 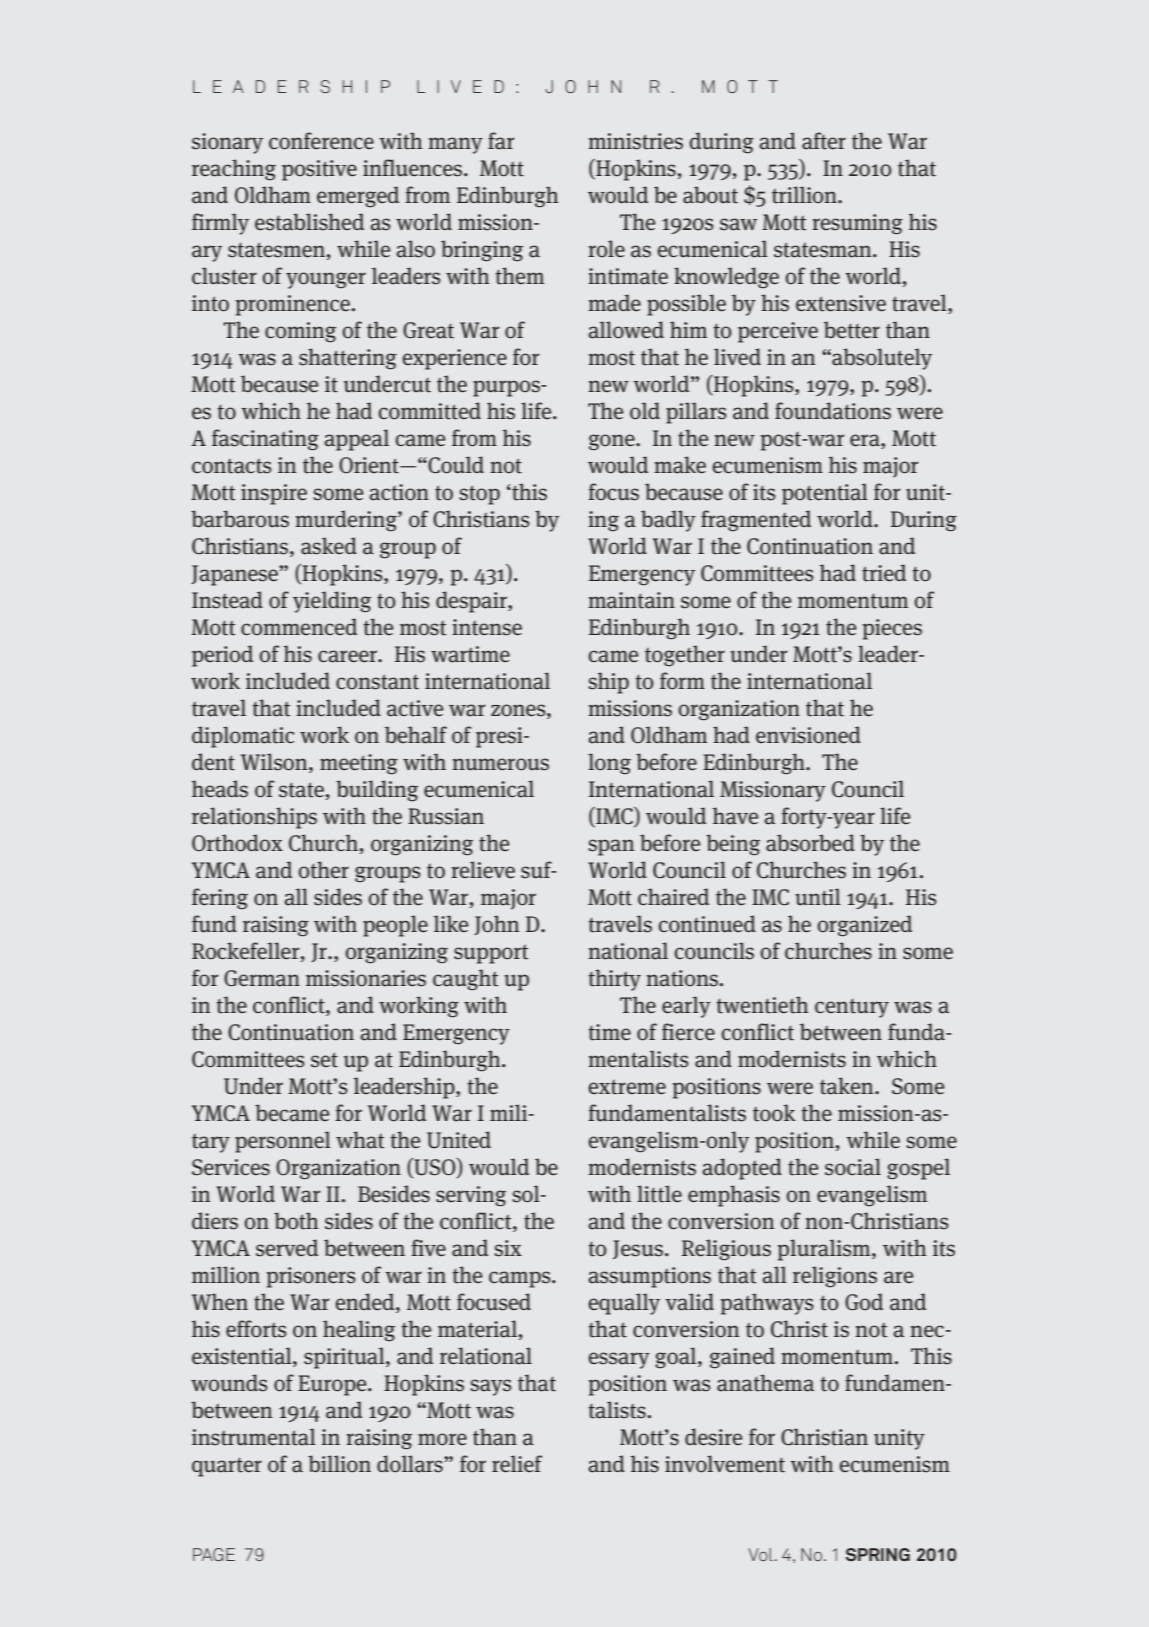 What do you see at coordinates (866, 440) in the screenshot?
I see `era` at bounding box center [866, 440].
